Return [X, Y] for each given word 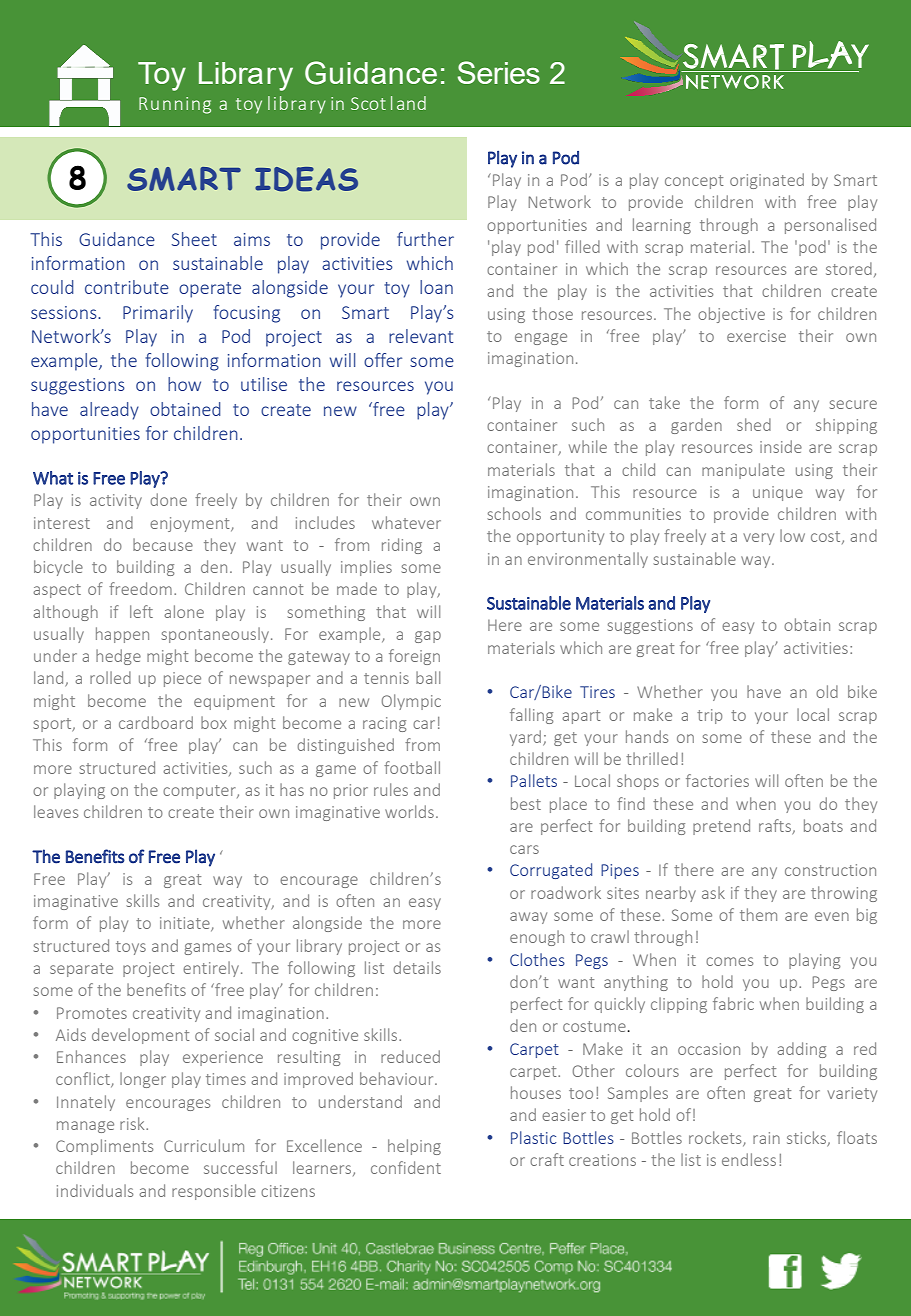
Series [499, 72]
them [758, 914]
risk [133, 1123]
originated [767, 181]
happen [122, 635]
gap [428, 637]
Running [175, 105]
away [528, 918]
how [184, 384]
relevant [421, 336]
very [758, 539]
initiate [186, 924]
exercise [756, 336]
